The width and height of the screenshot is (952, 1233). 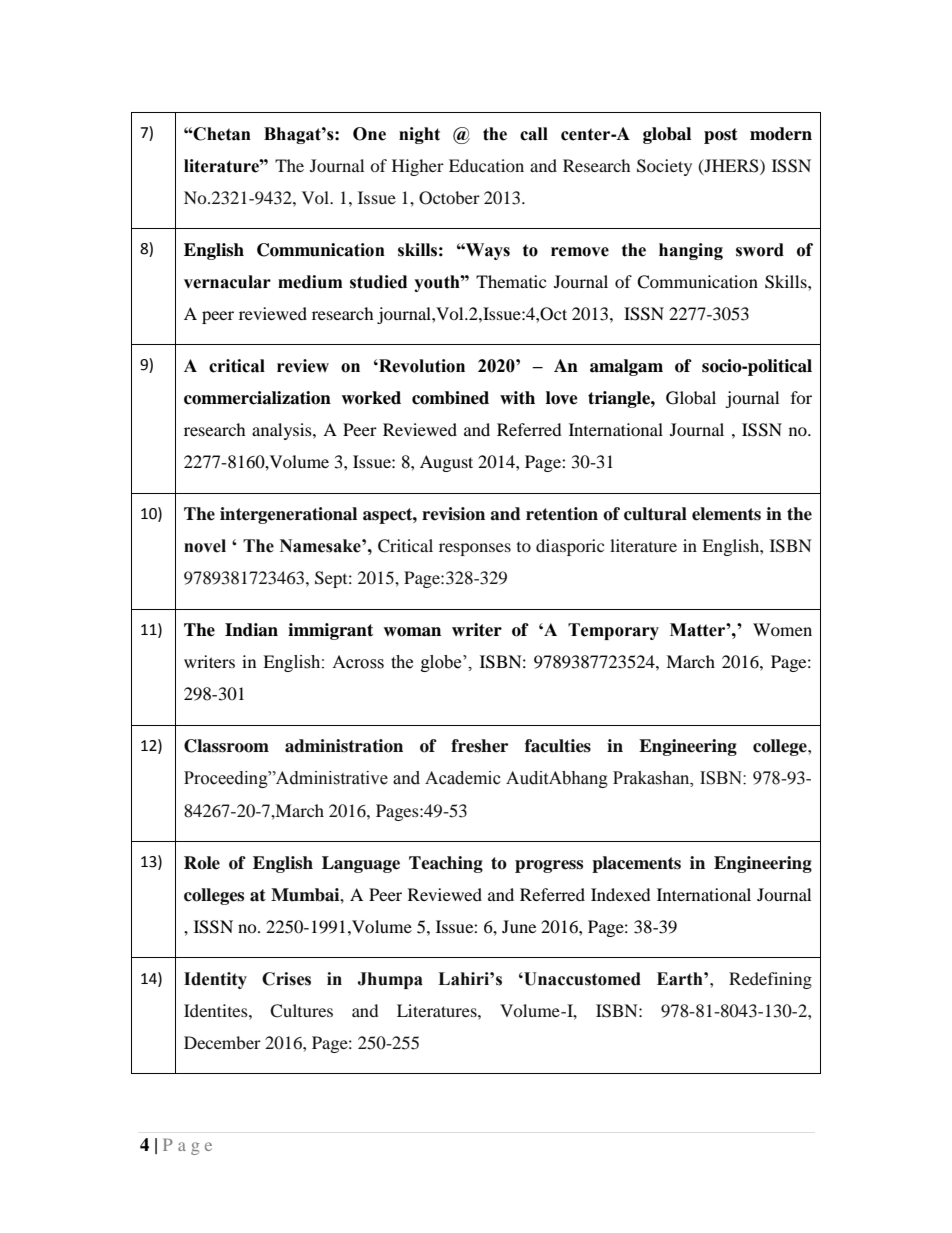 What do you see at coordinates (221, 134) in the screenshot?
I see `Chetan` at bounding box center [221, 134].
